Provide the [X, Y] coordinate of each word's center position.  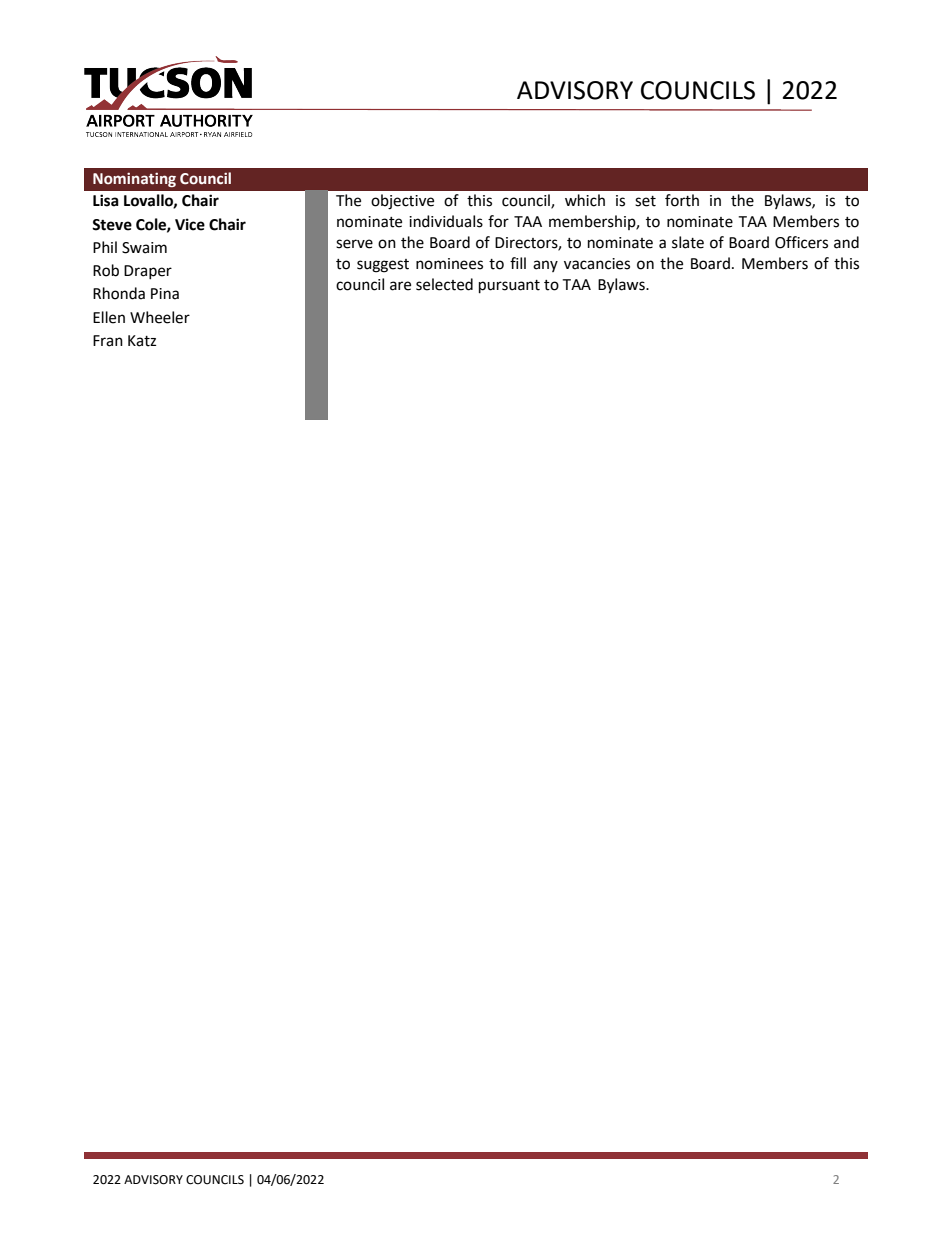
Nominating [134, 179]
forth [682, 200]
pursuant [509, 287]
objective [402, 202]
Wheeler [160, 317]
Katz [142, 341]
